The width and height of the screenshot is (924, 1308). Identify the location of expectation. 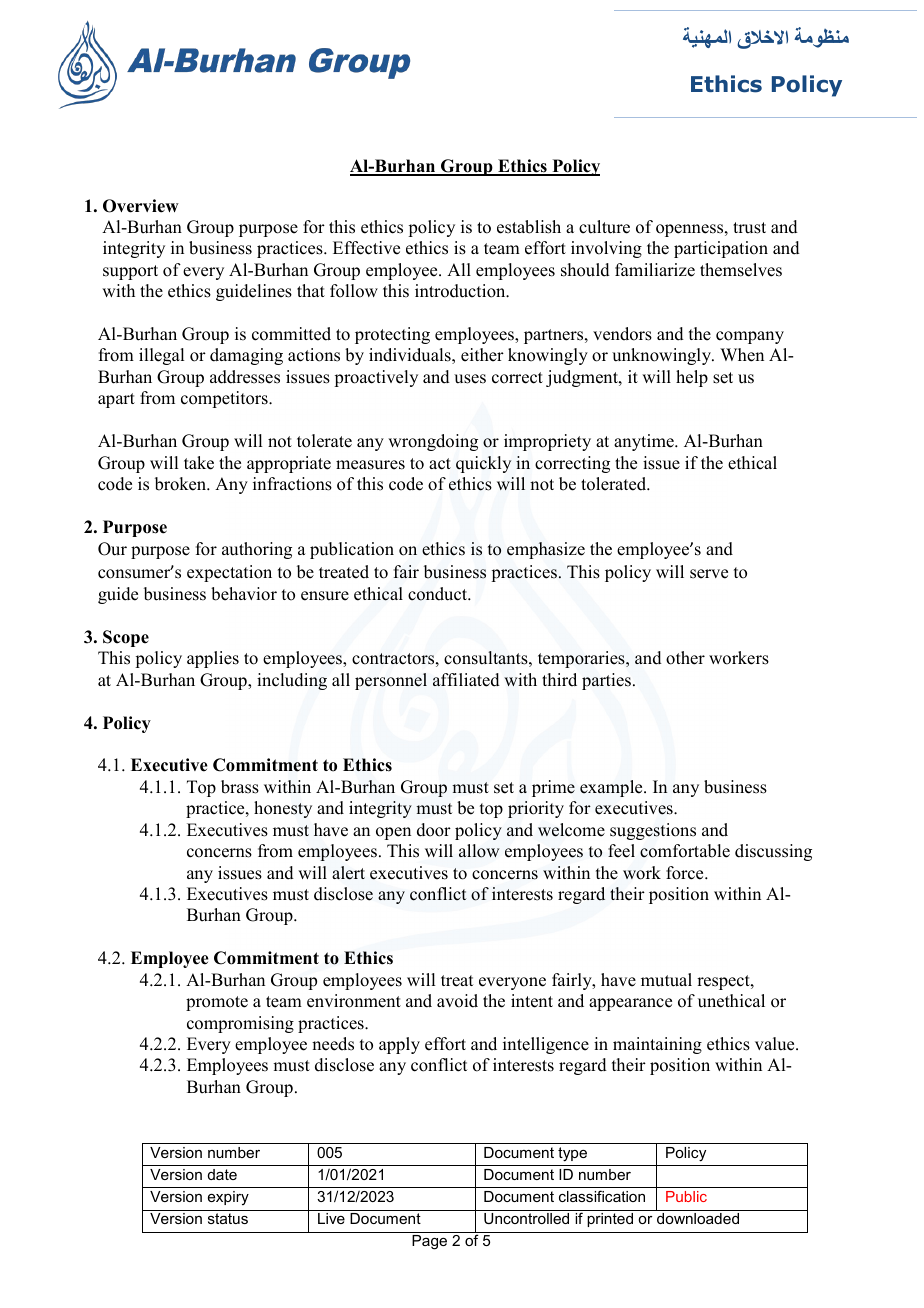
(229, 573).
